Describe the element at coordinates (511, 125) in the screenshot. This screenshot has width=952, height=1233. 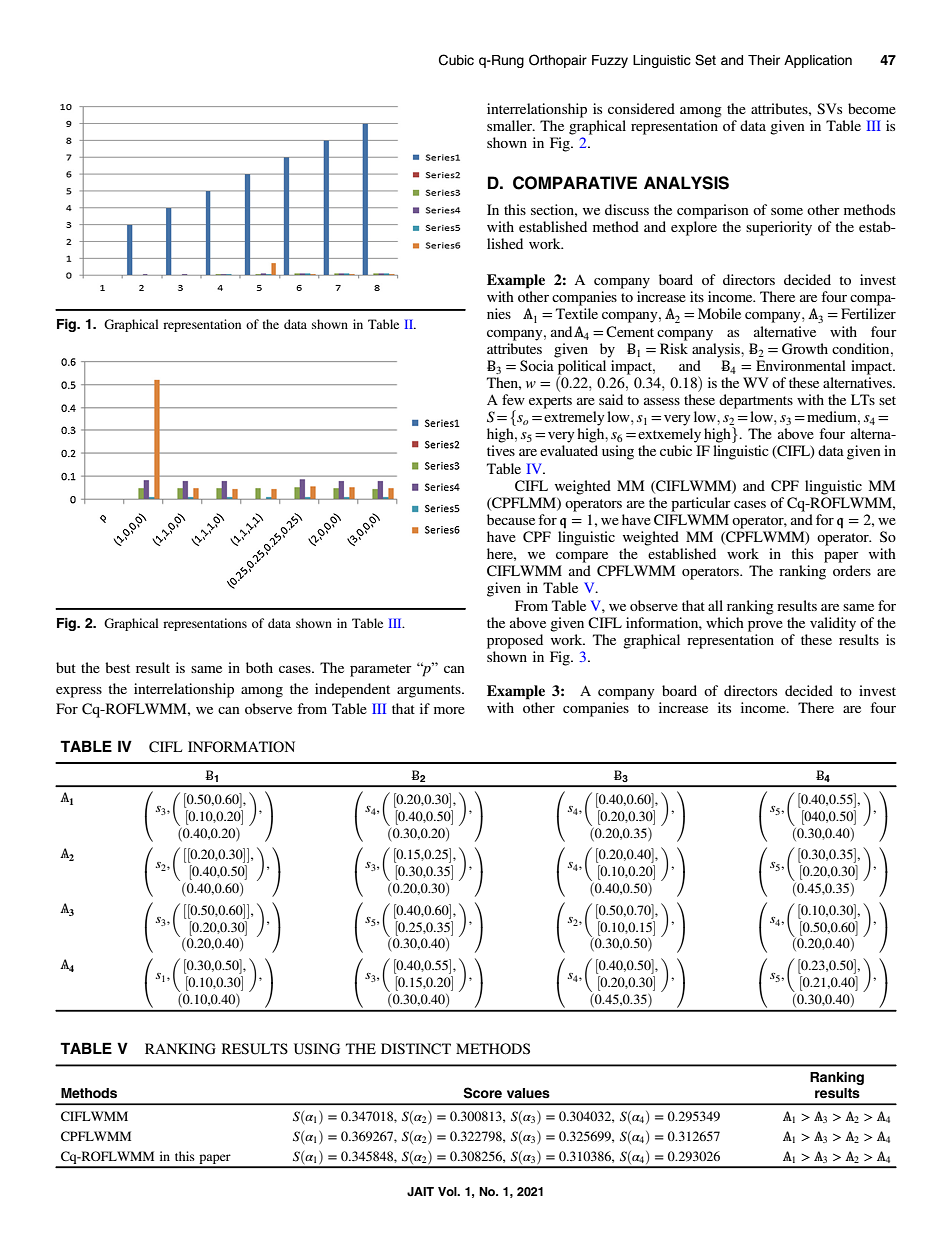
I see `smaller` at that location.
